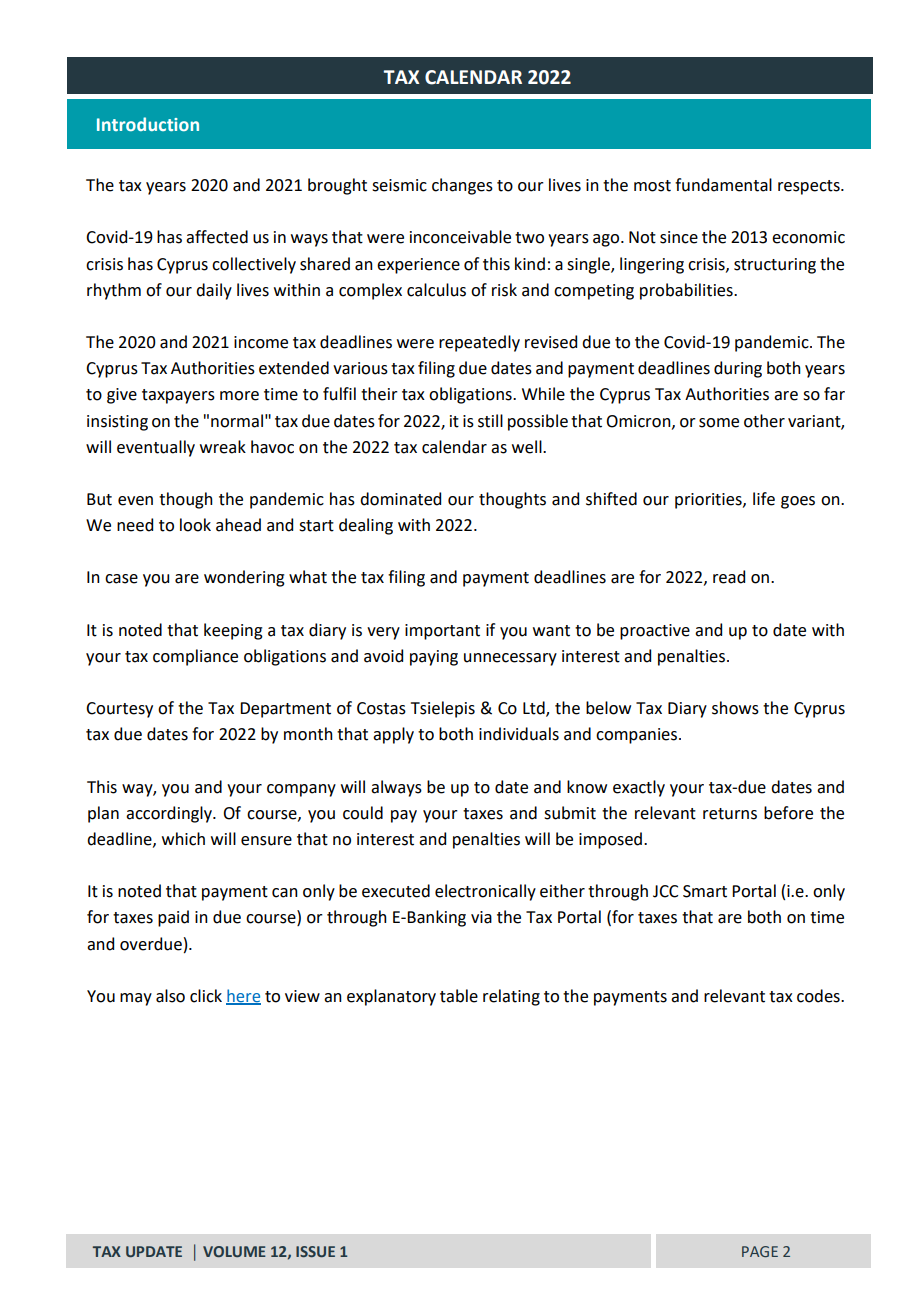 This page has width=924, height=1307. I want to click on Introduction, so click(148, 124).
